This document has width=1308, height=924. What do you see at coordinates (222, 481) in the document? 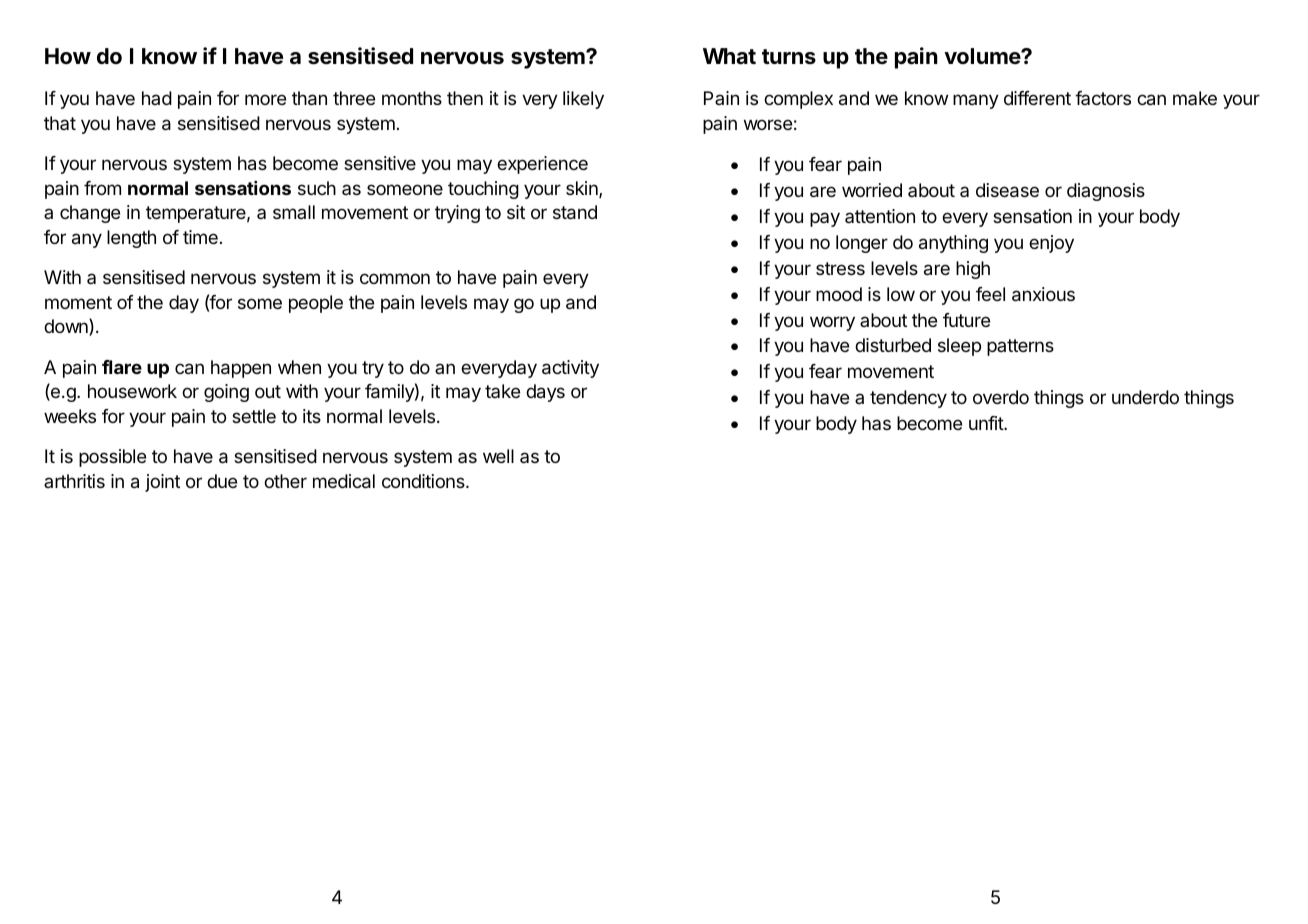
I see `due` at bounding box center [222, 481].
